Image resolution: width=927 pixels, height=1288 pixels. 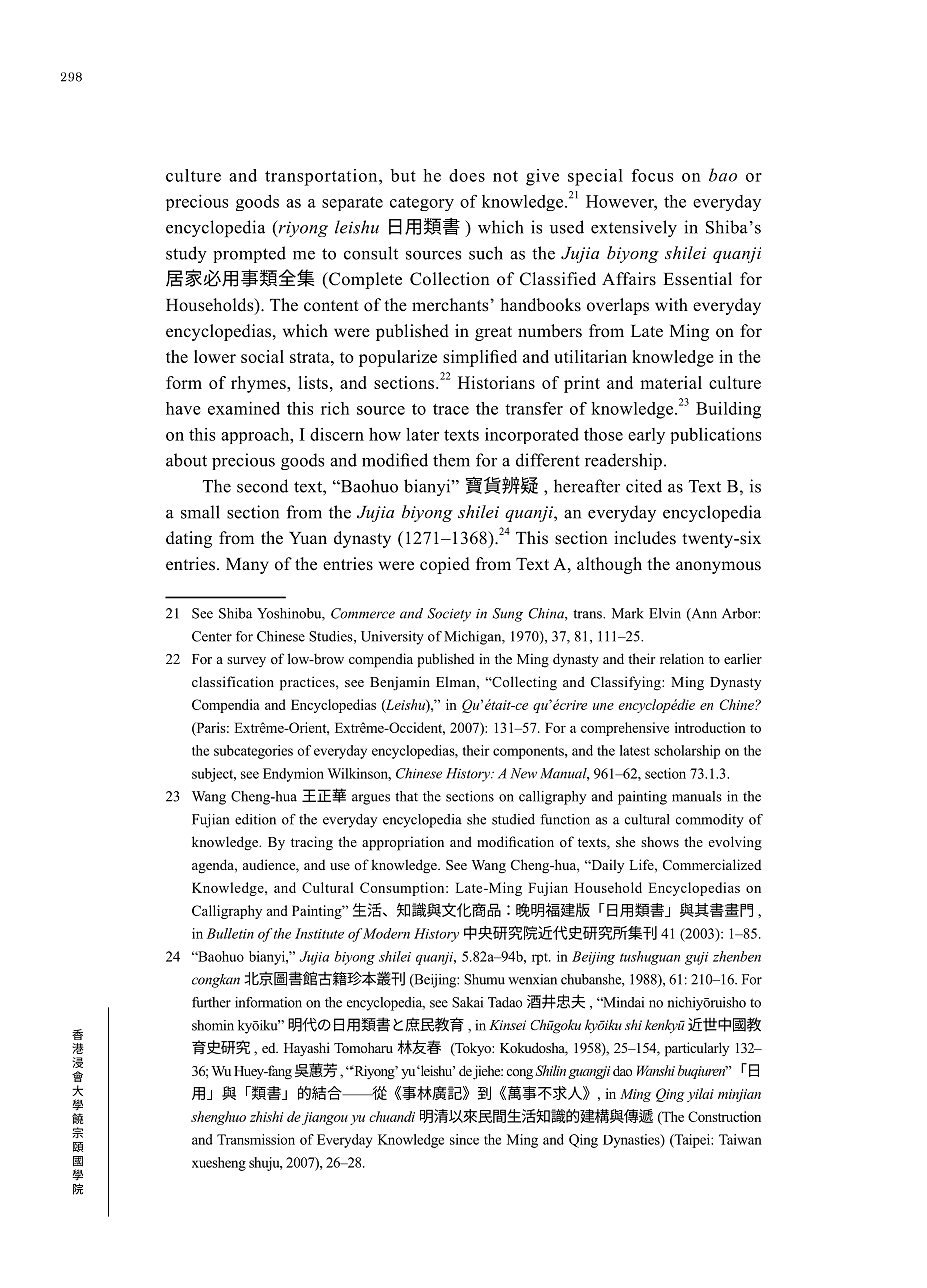 I want to click on does, so click(x=467, y=175).
